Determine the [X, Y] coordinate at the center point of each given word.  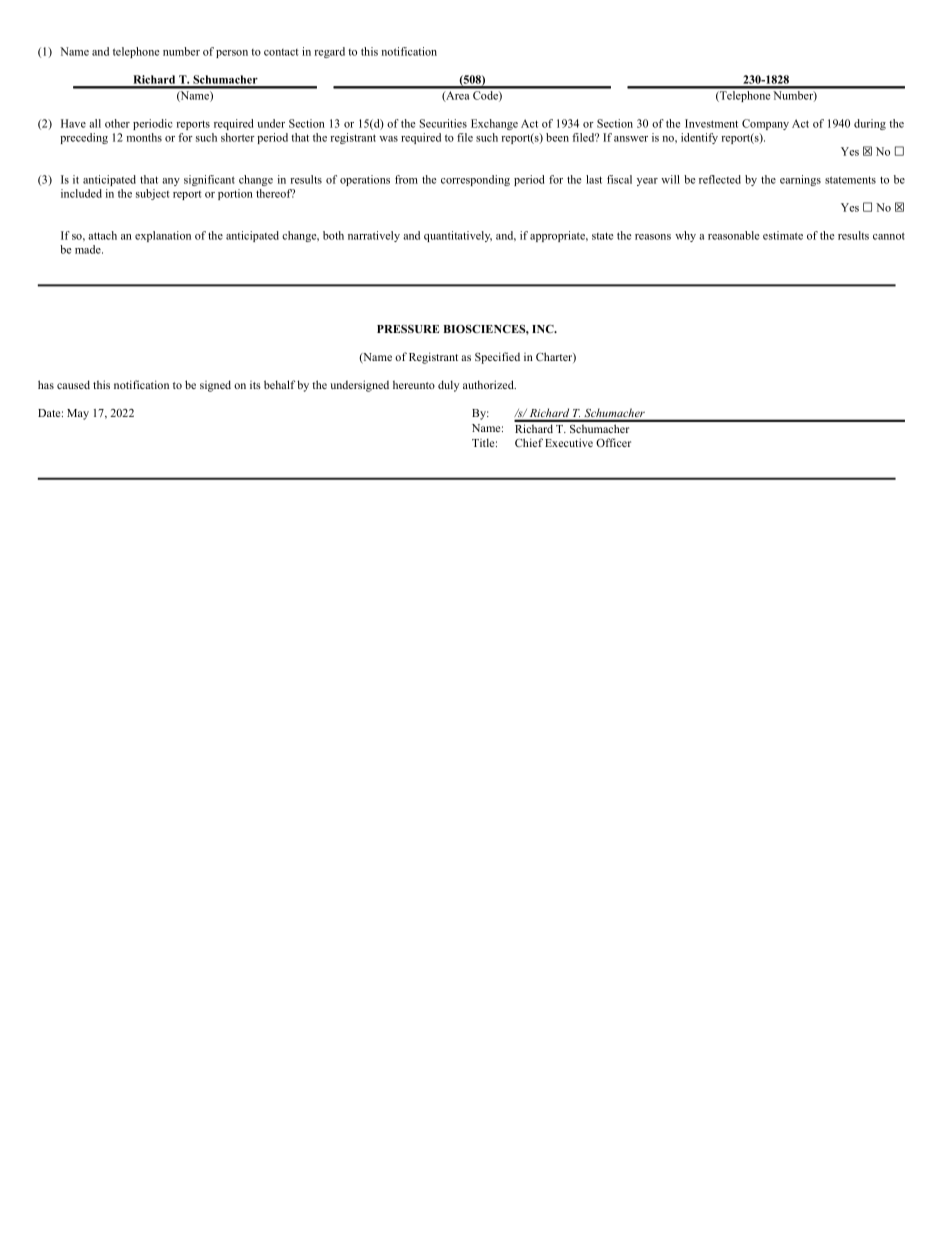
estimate [783, 235]
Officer [613, 442]
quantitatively [458, 236]
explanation [163, 236]
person [232, 54]
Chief [529, 442]
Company [765, 124]
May [78, 414]
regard [329, 52]
